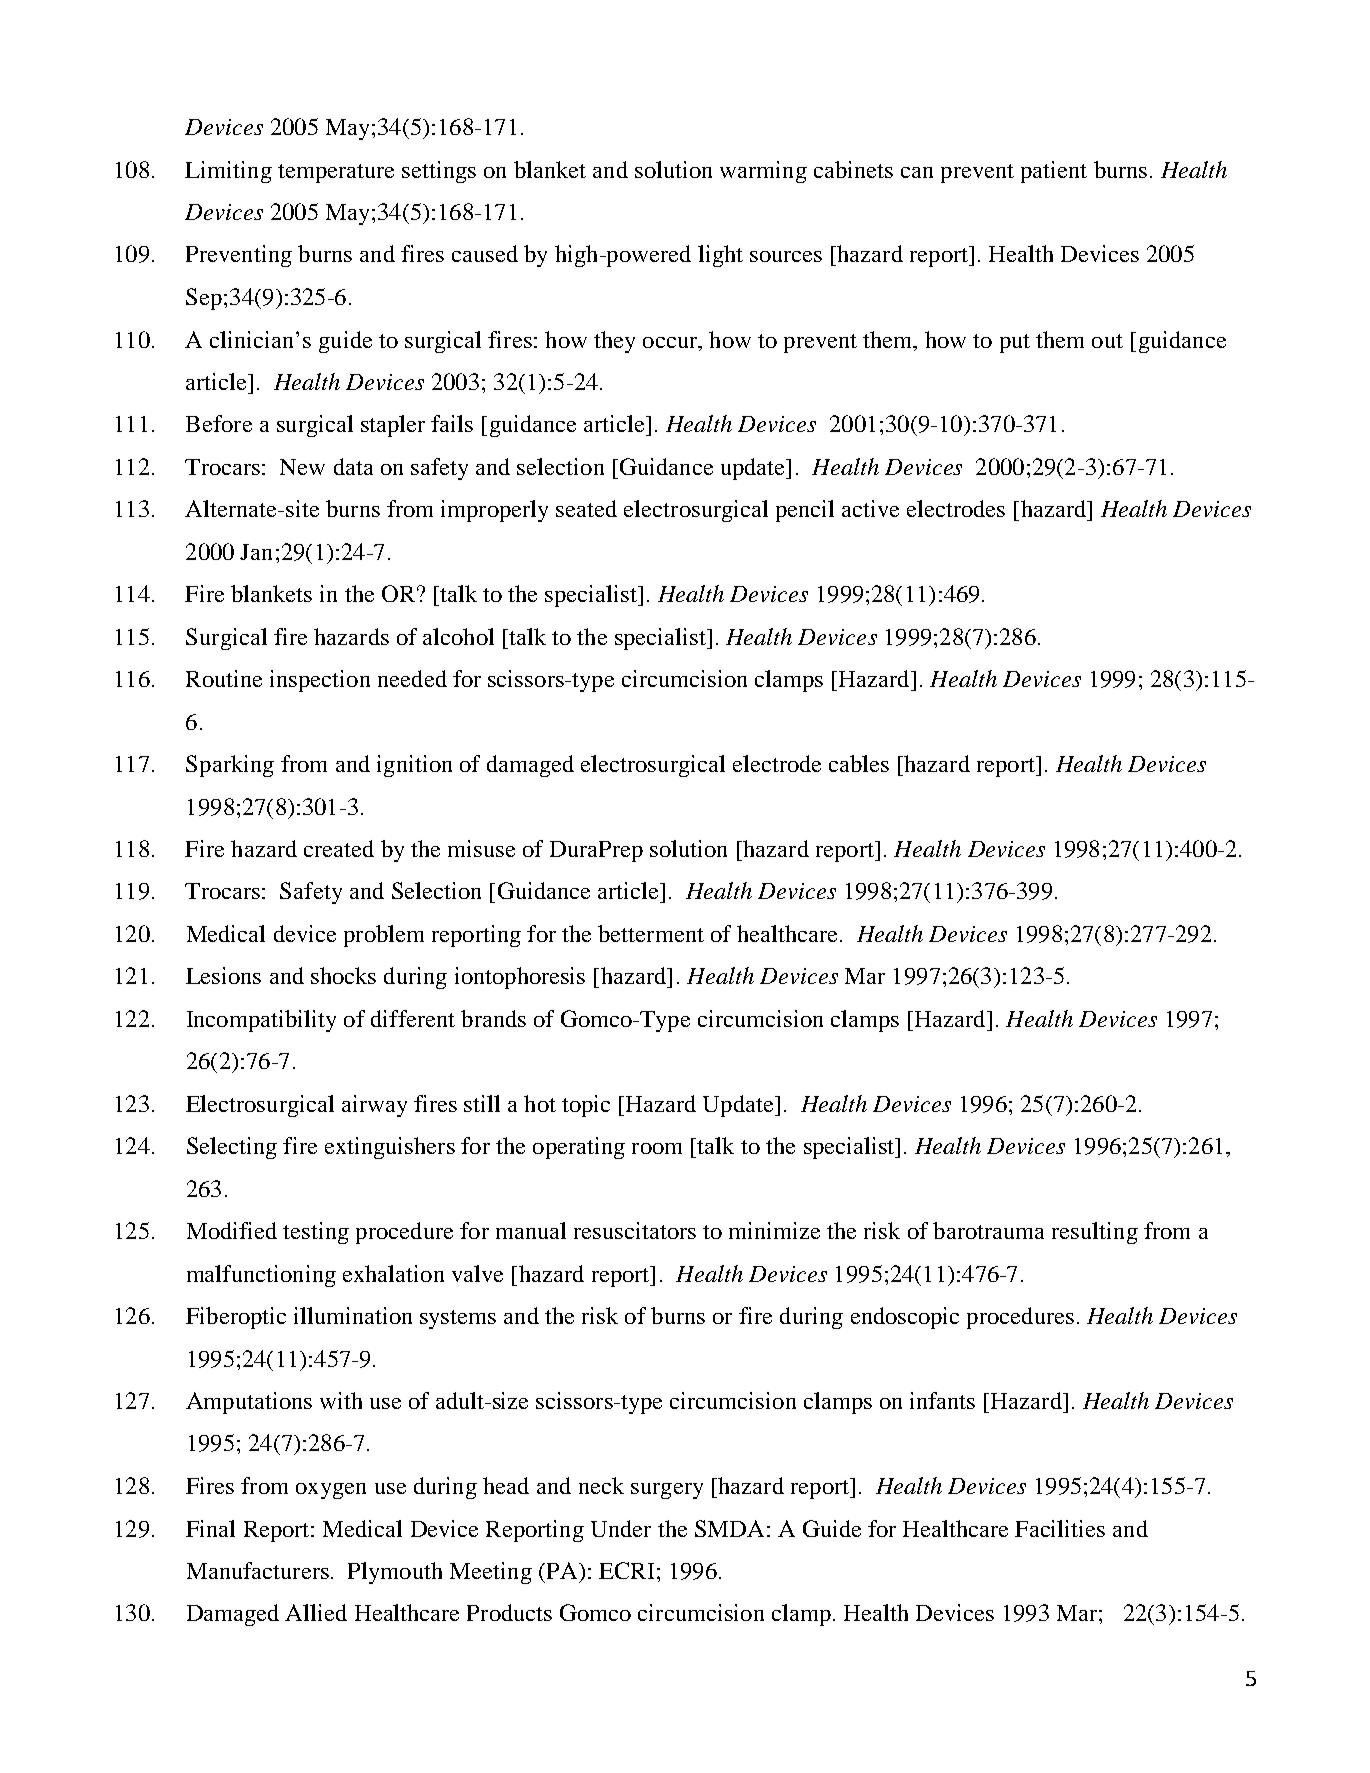  I want to click on light, so click(720, 256).
